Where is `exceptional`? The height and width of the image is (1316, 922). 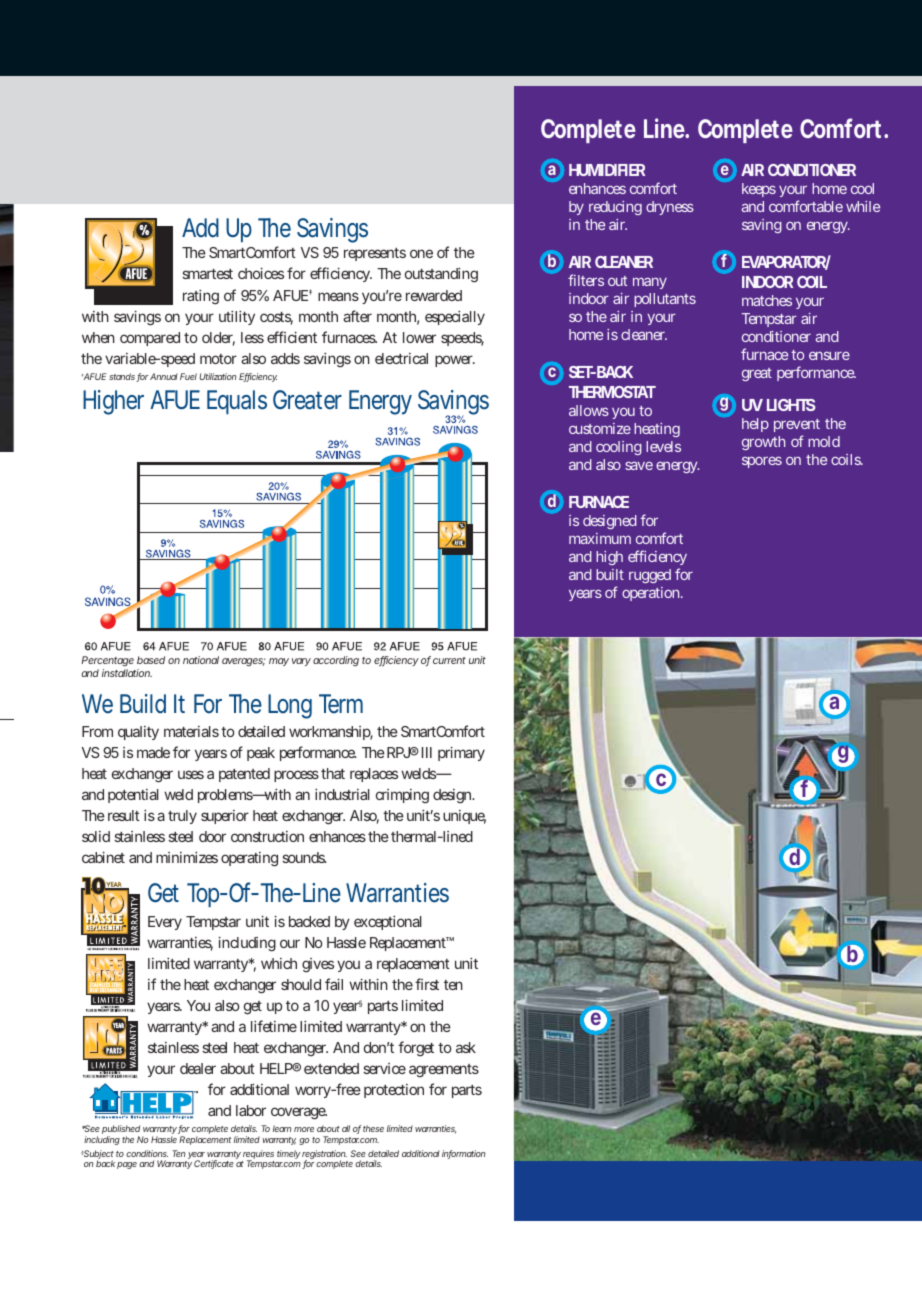 exceptional is located at coordinates (388, 922).
